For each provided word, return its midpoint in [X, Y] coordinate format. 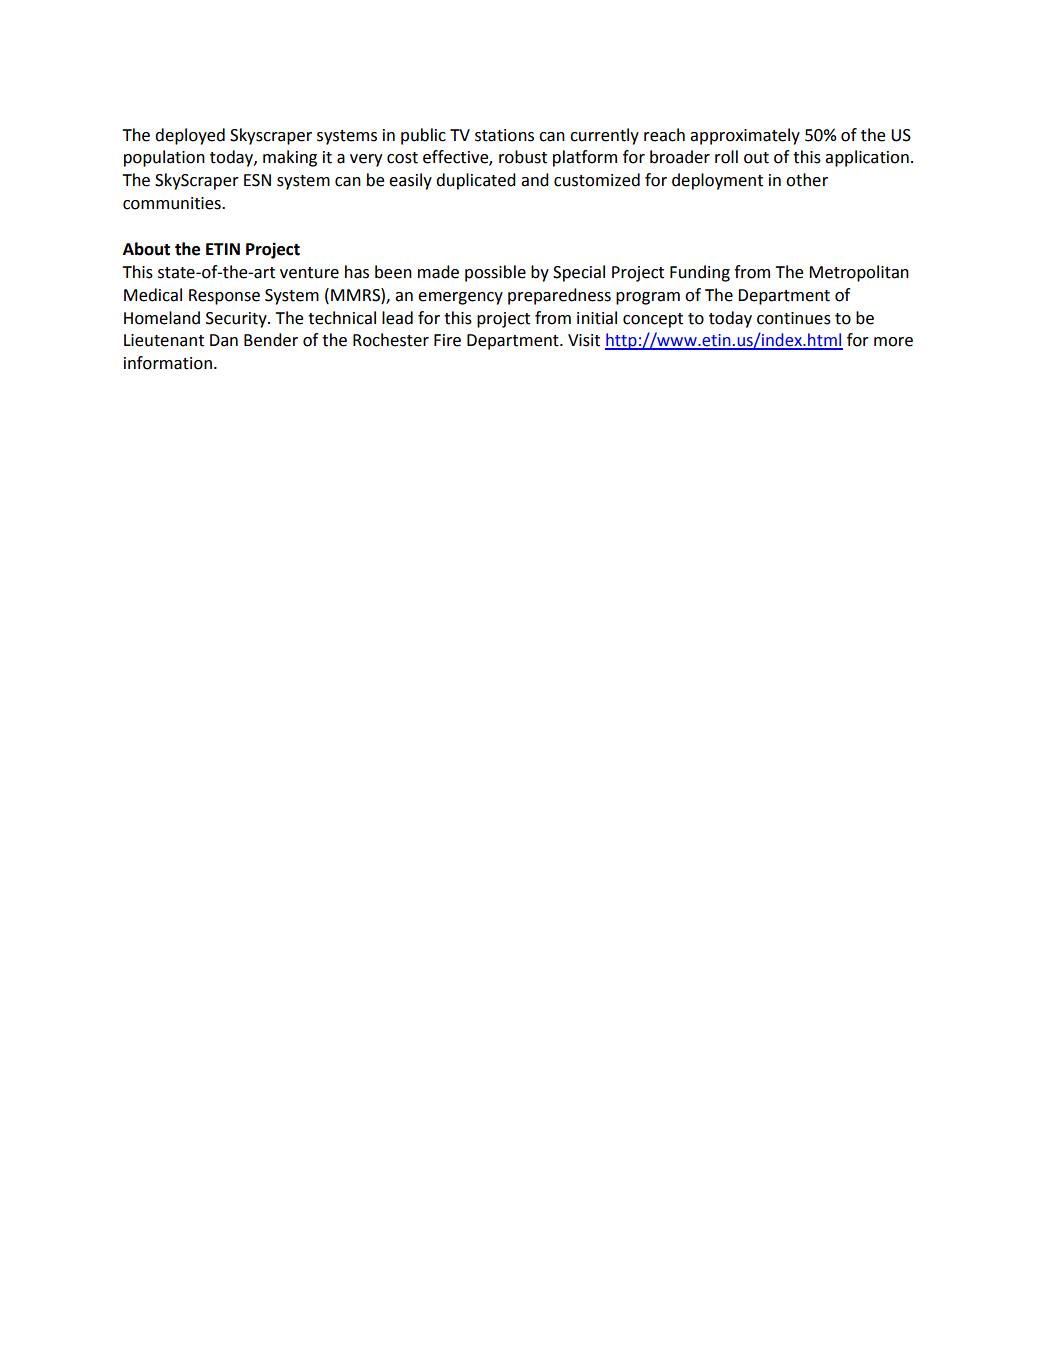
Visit [584, 340]
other [807, 180]
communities [173, 203]
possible [495, 273]
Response [224, 297]
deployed [190, 136]
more [893, 342]
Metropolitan [859, 273]
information [168, 363]
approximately [745, 136]
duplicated [476, 181]
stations [504, 135]
